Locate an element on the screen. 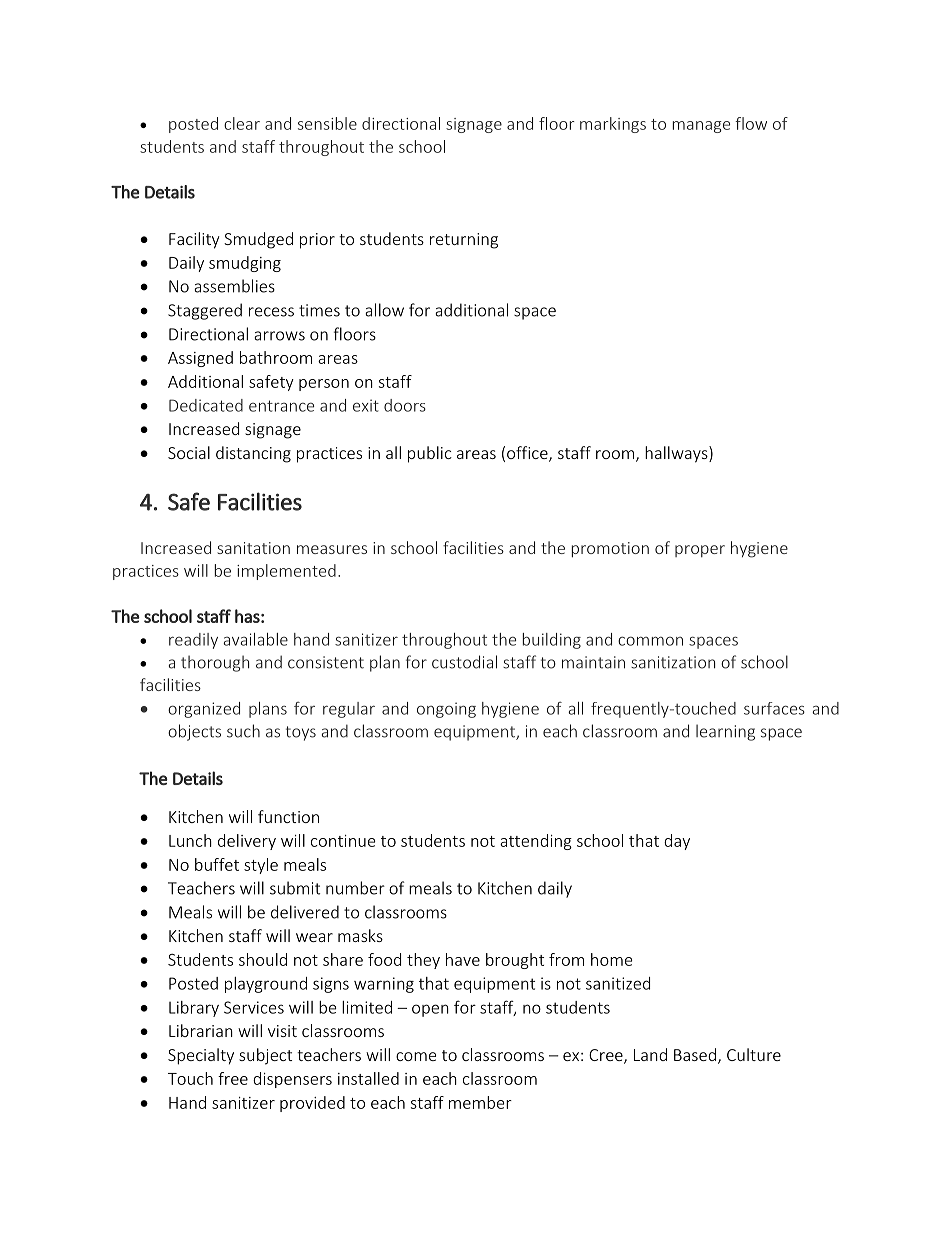  member is located at coordinates (480, 1102).
